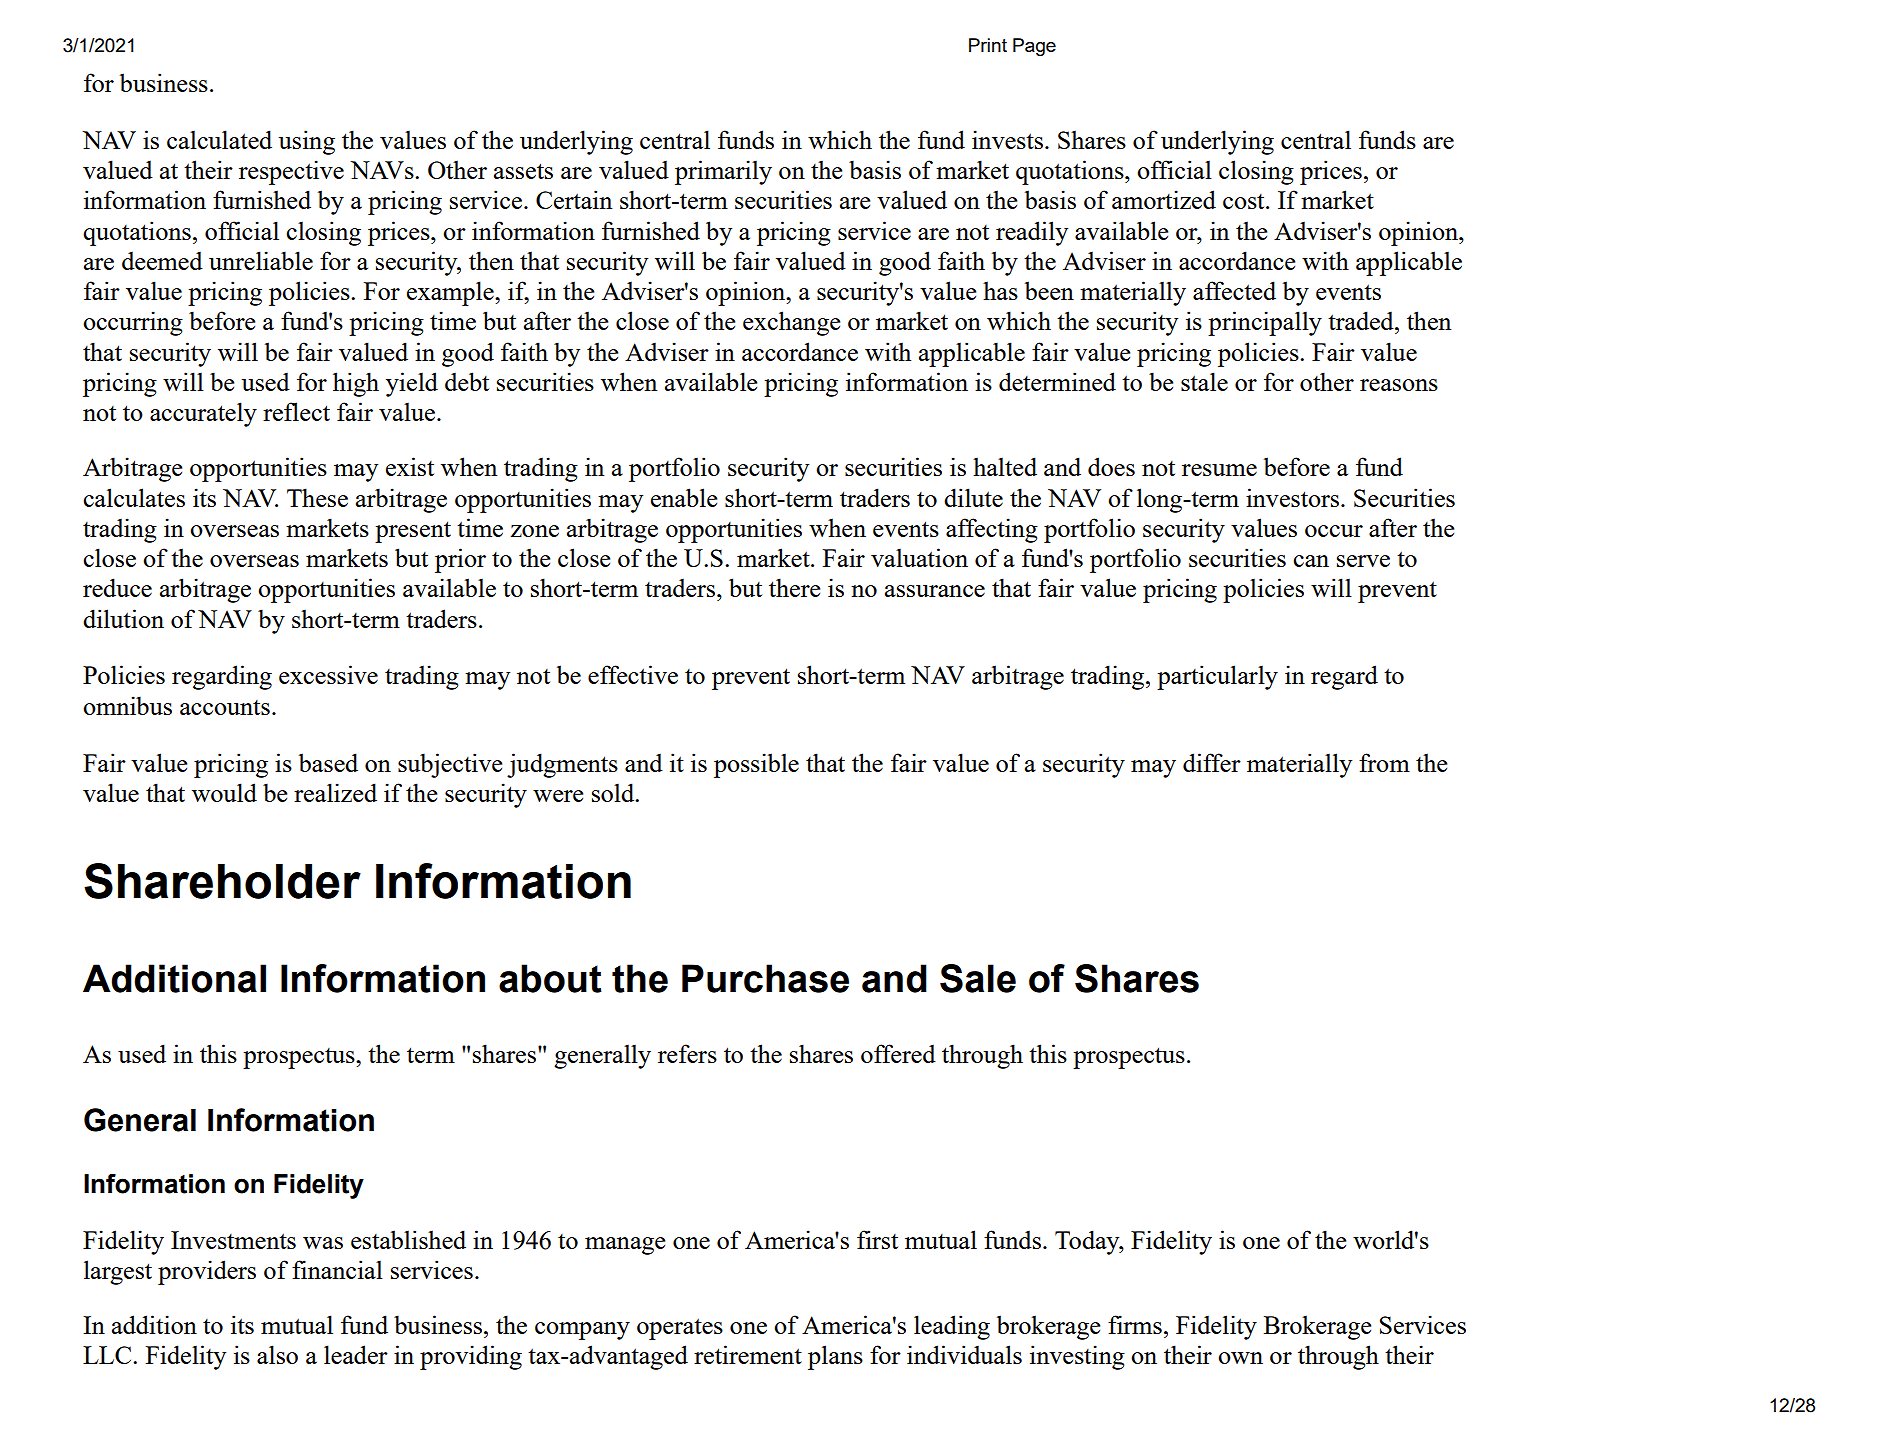  I want to click on primarily, so click(723, 172).
